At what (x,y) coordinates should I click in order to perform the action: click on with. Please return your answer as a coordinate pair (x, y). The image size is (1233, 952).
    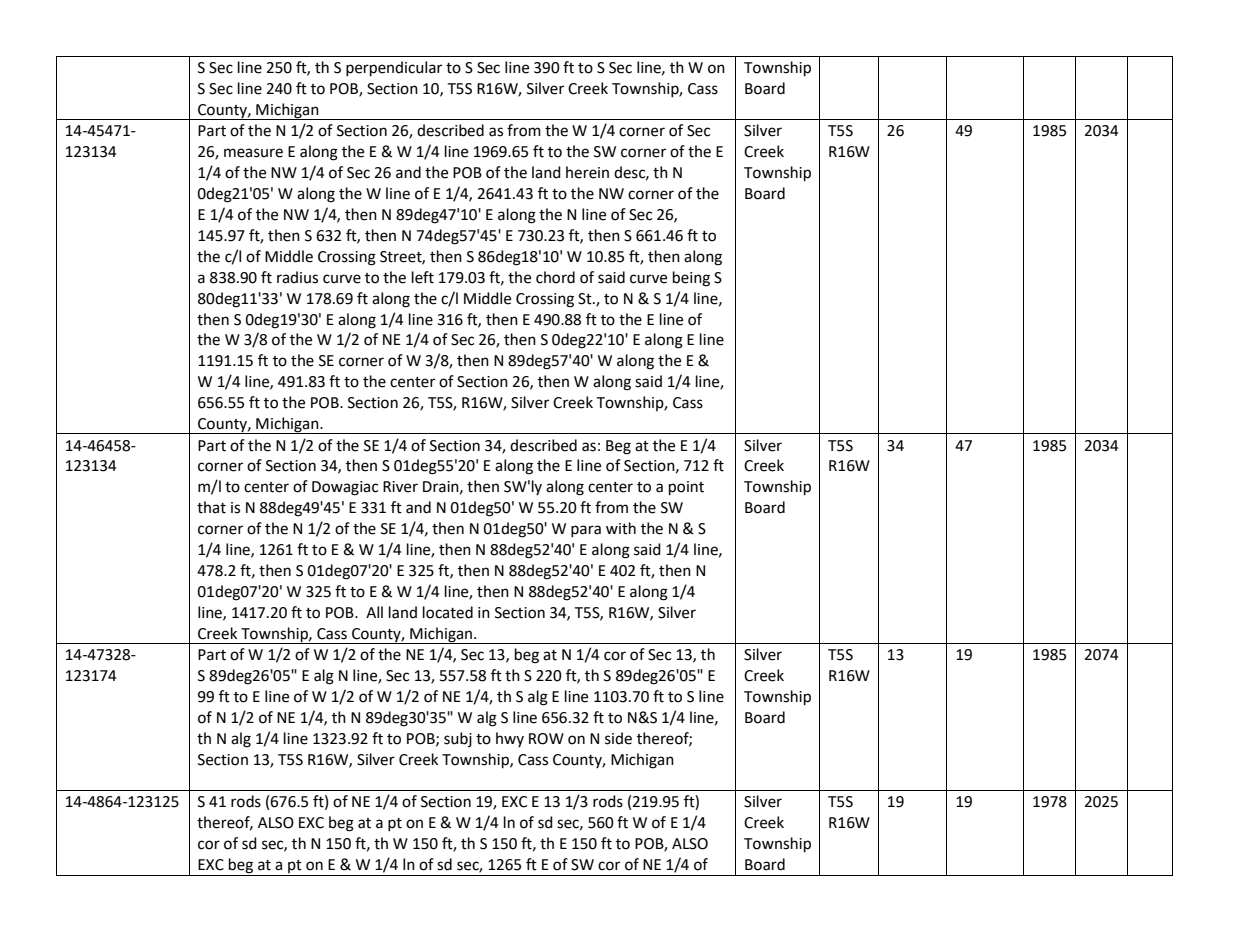
    Looking at the image, I should click on (621, 528).
